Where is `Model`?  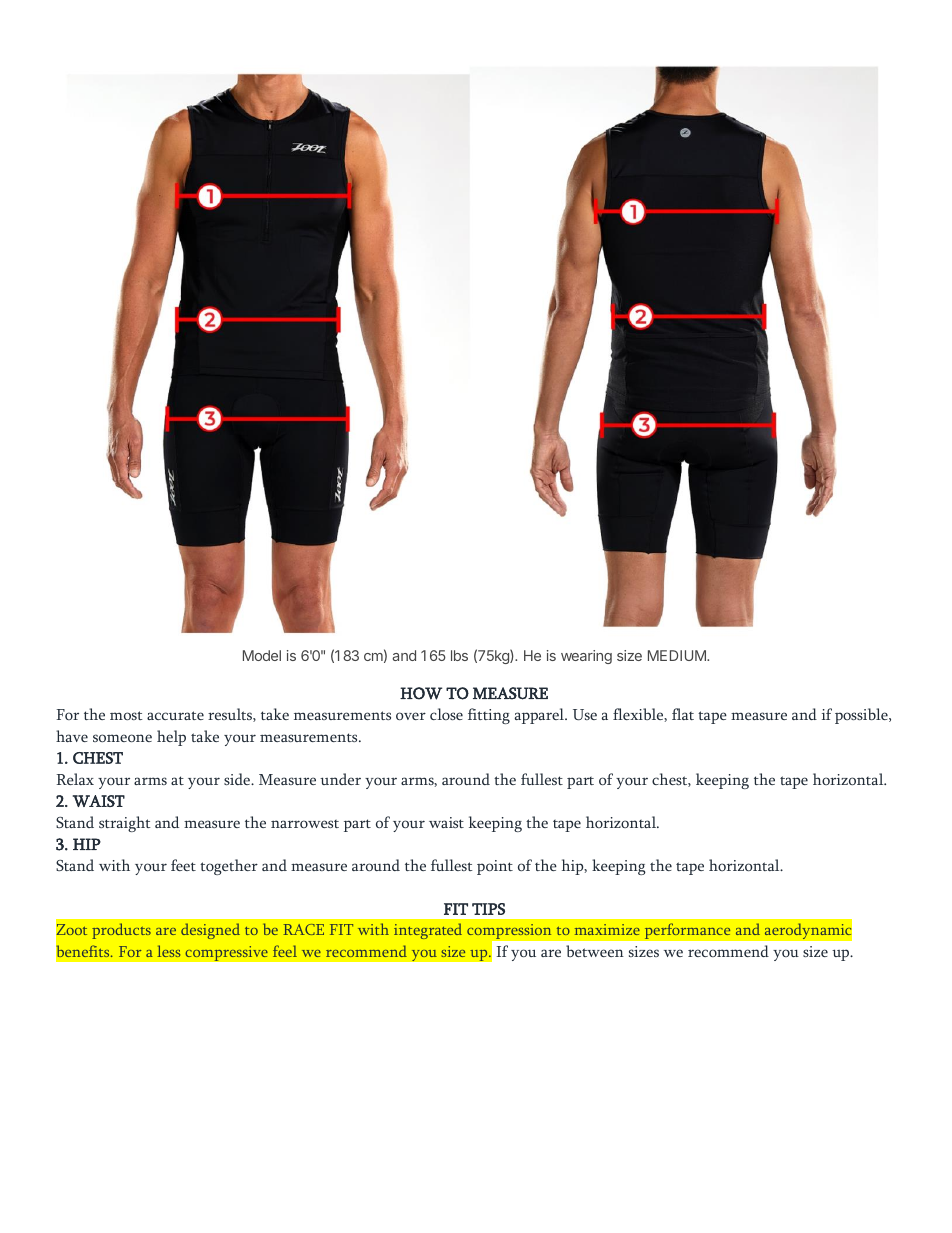
Model is located at coordinates (262, 655).
